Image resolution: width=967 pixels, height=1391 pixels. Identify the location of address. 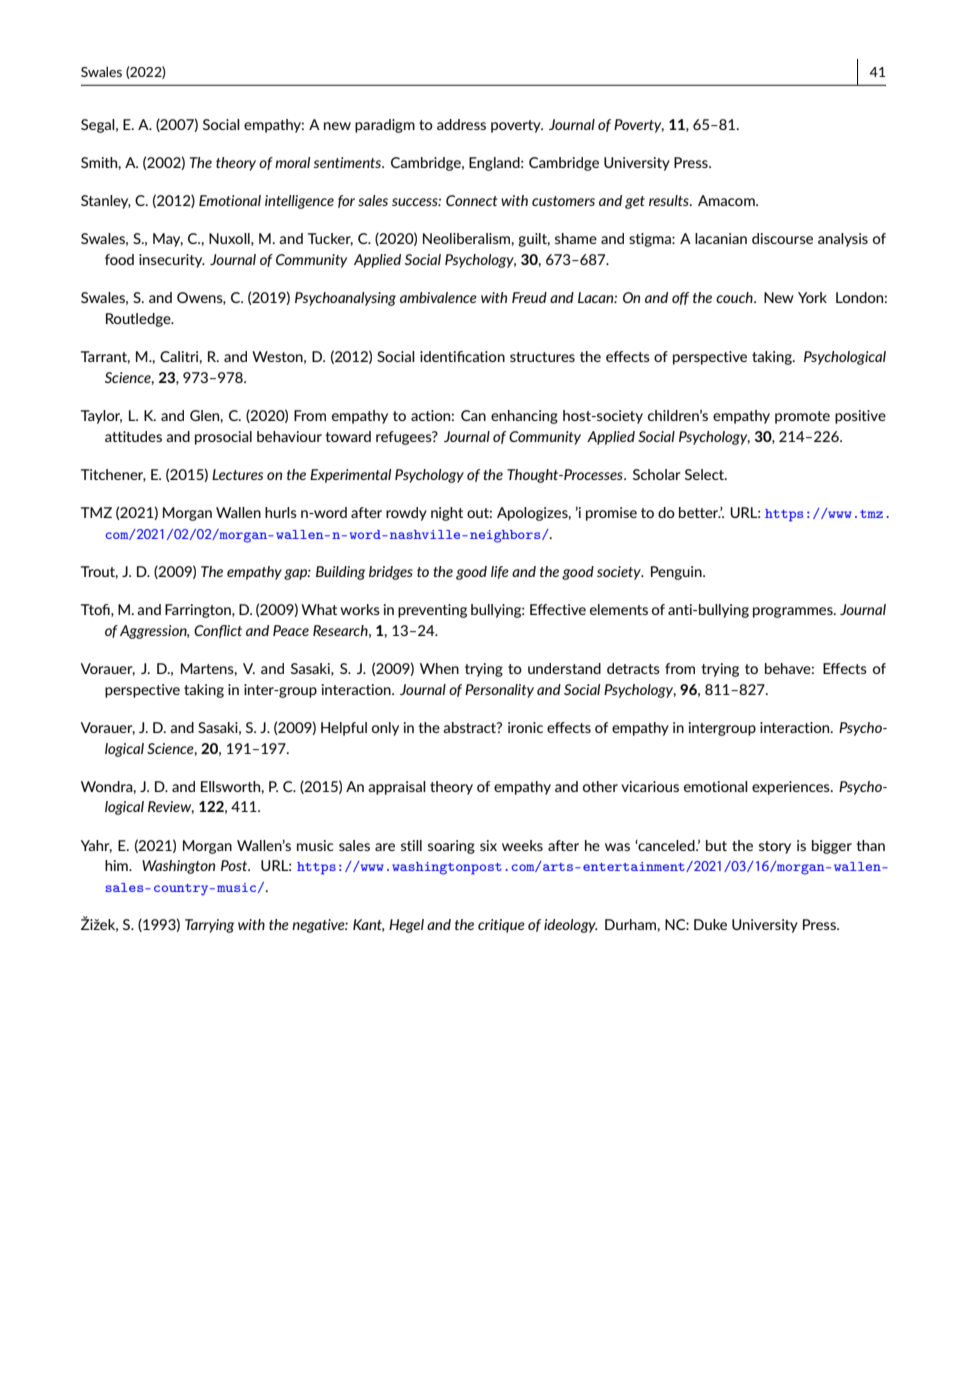
(461, 124).
